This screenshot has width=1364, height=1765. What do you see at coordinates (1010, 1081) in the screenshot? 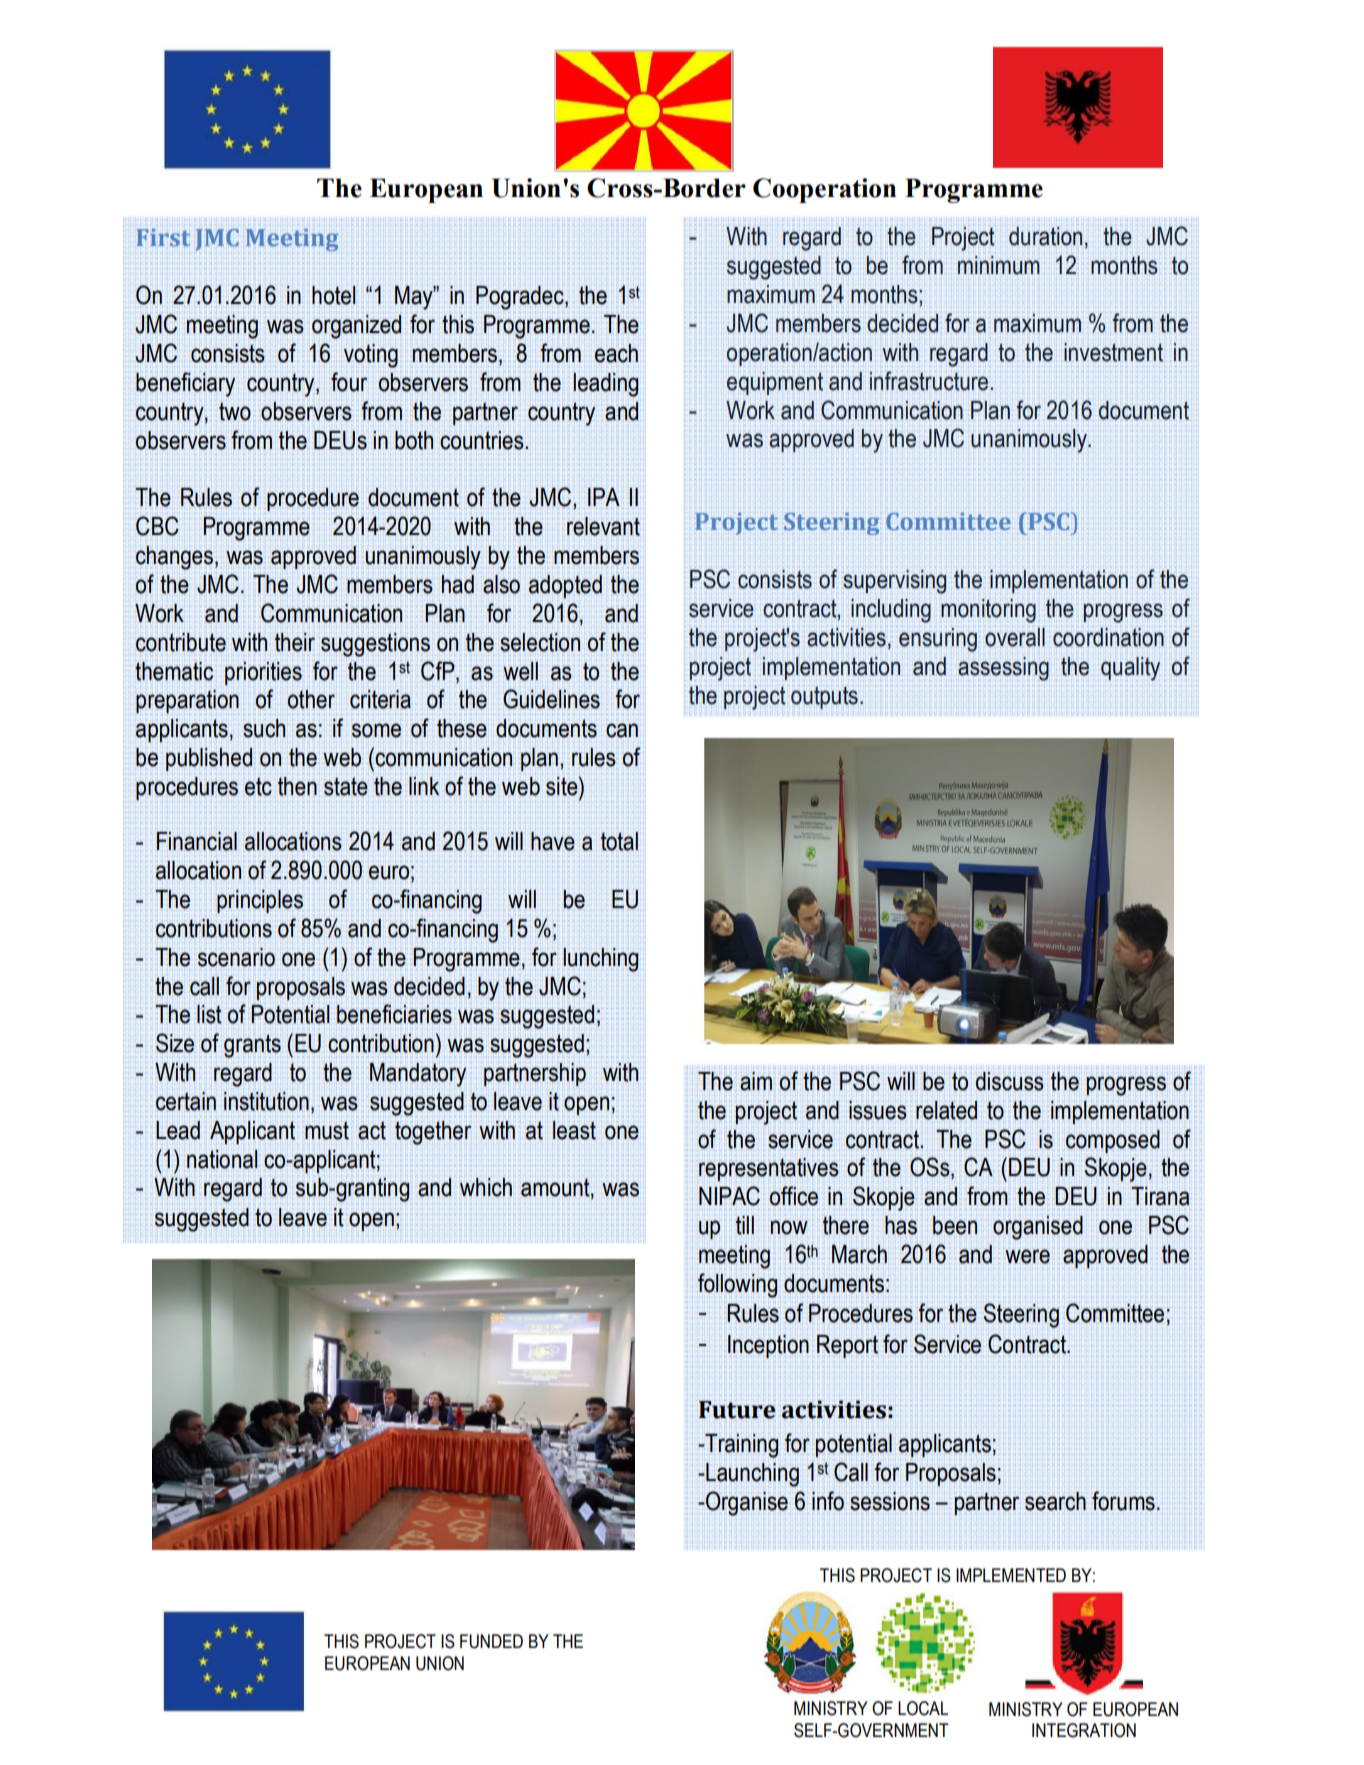
I see `discuss` at bounding box center [1010, 1081].
